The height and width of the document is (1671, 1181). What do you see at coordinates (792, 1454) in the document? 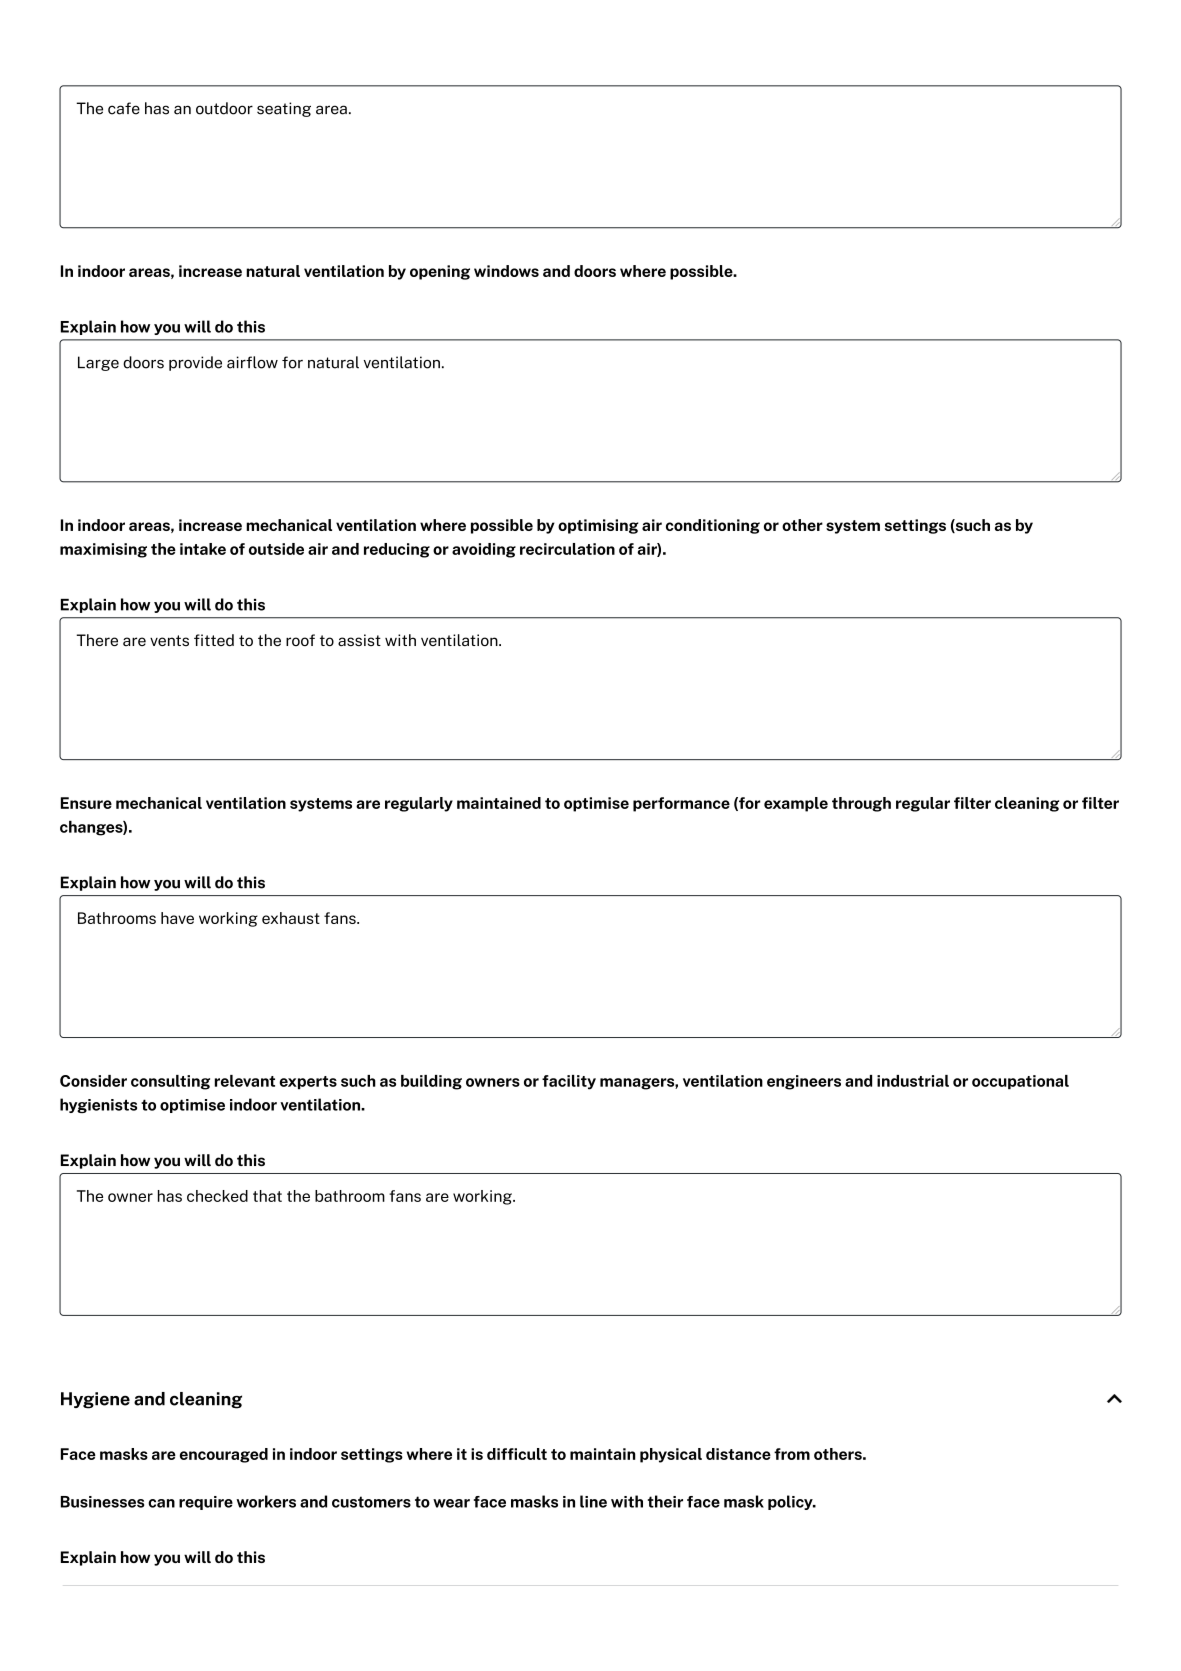
I see `from` at bounding box center [792, 1454].
